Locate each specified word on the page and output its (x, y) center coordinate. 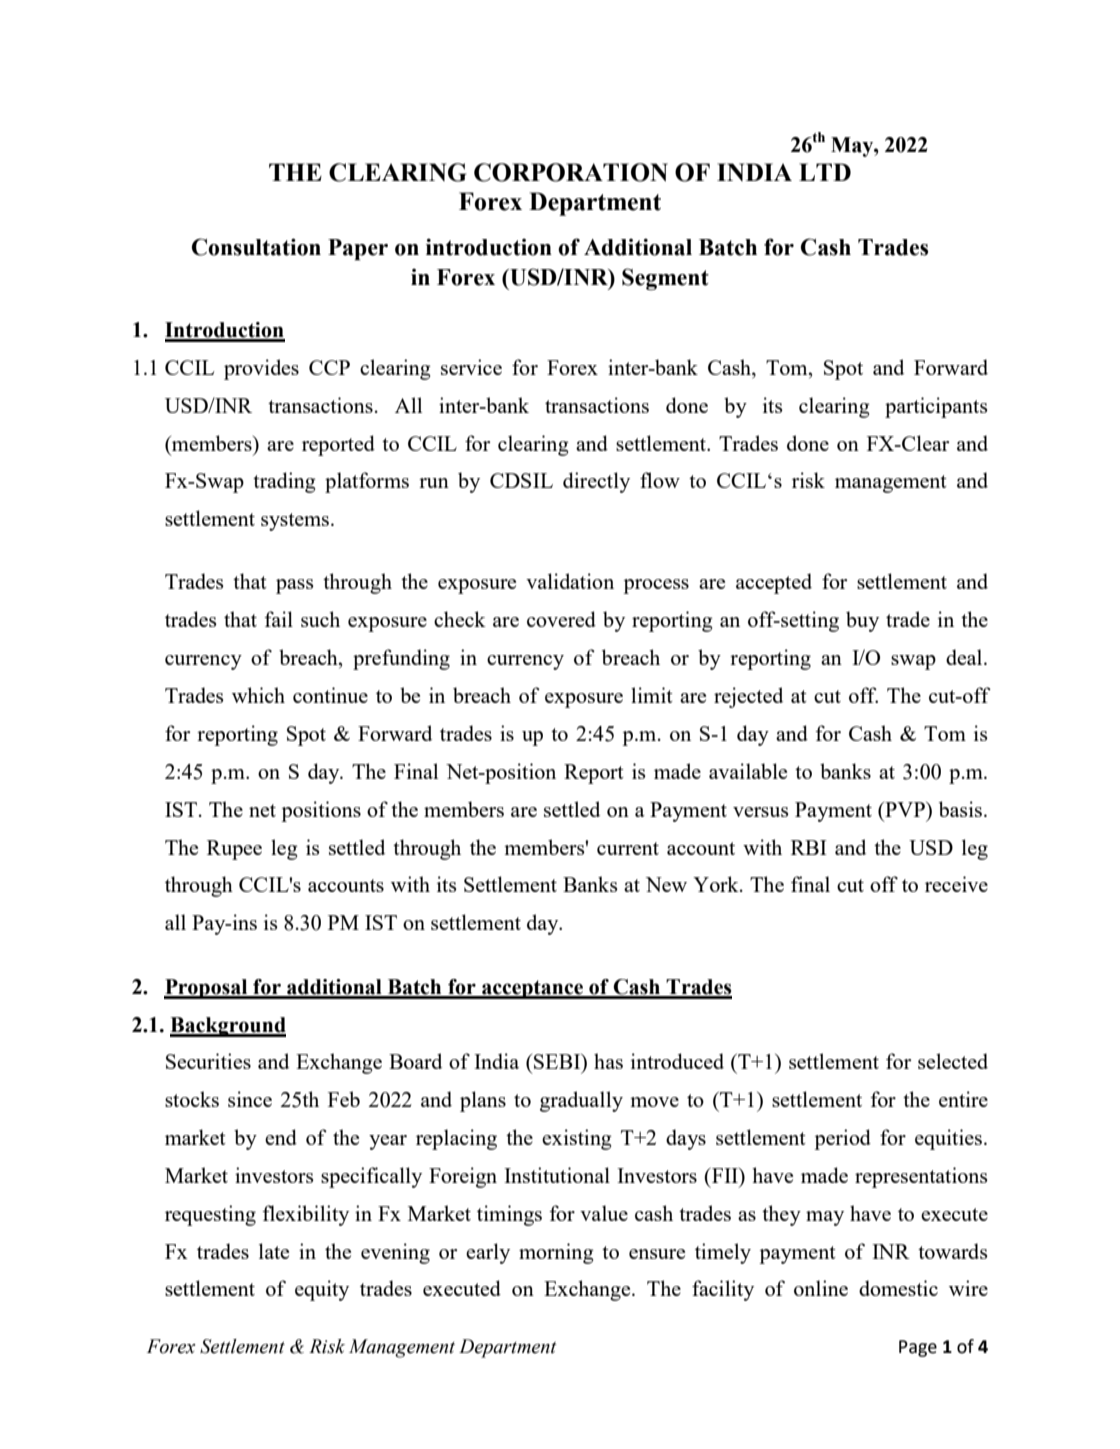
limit (652, 695)
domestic (898, 1288)
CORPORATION (571, 172)
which (258, 695)
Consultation (256, 247)
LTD (825, 172)
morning (556, 1253)
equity (322, 1290)
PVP (905, 809)
